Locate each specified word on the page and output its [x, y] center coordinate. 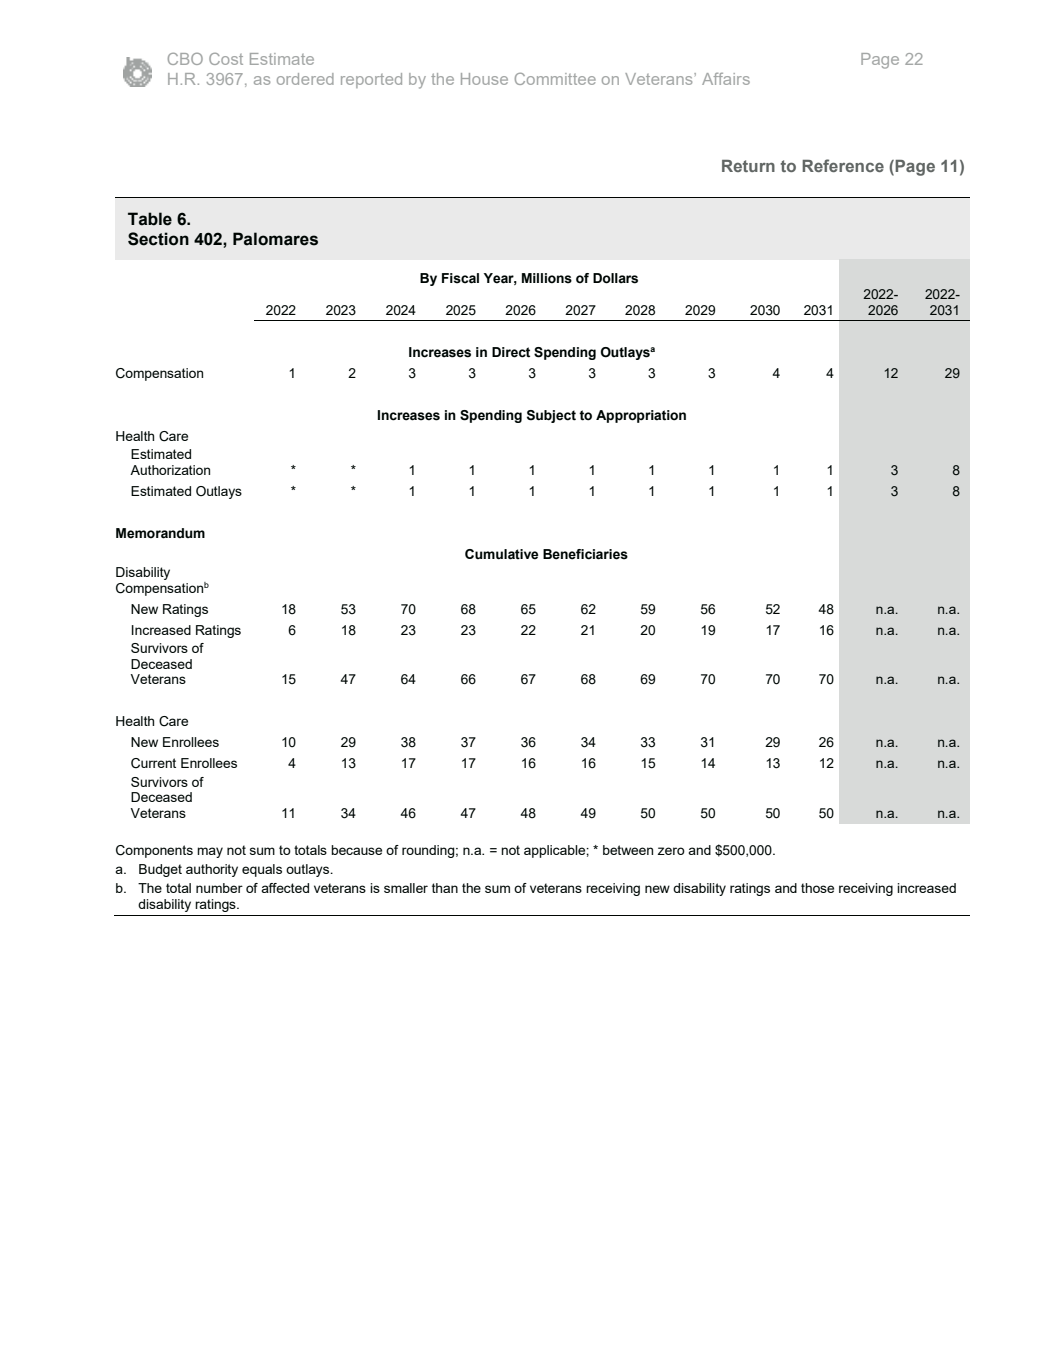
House [484, 79]
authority [212, 870]
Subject [551, 416]
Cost [226, 59]
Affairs [726, 79]
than [445, 888]
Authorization [170, 470]
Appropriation [641, 416]
